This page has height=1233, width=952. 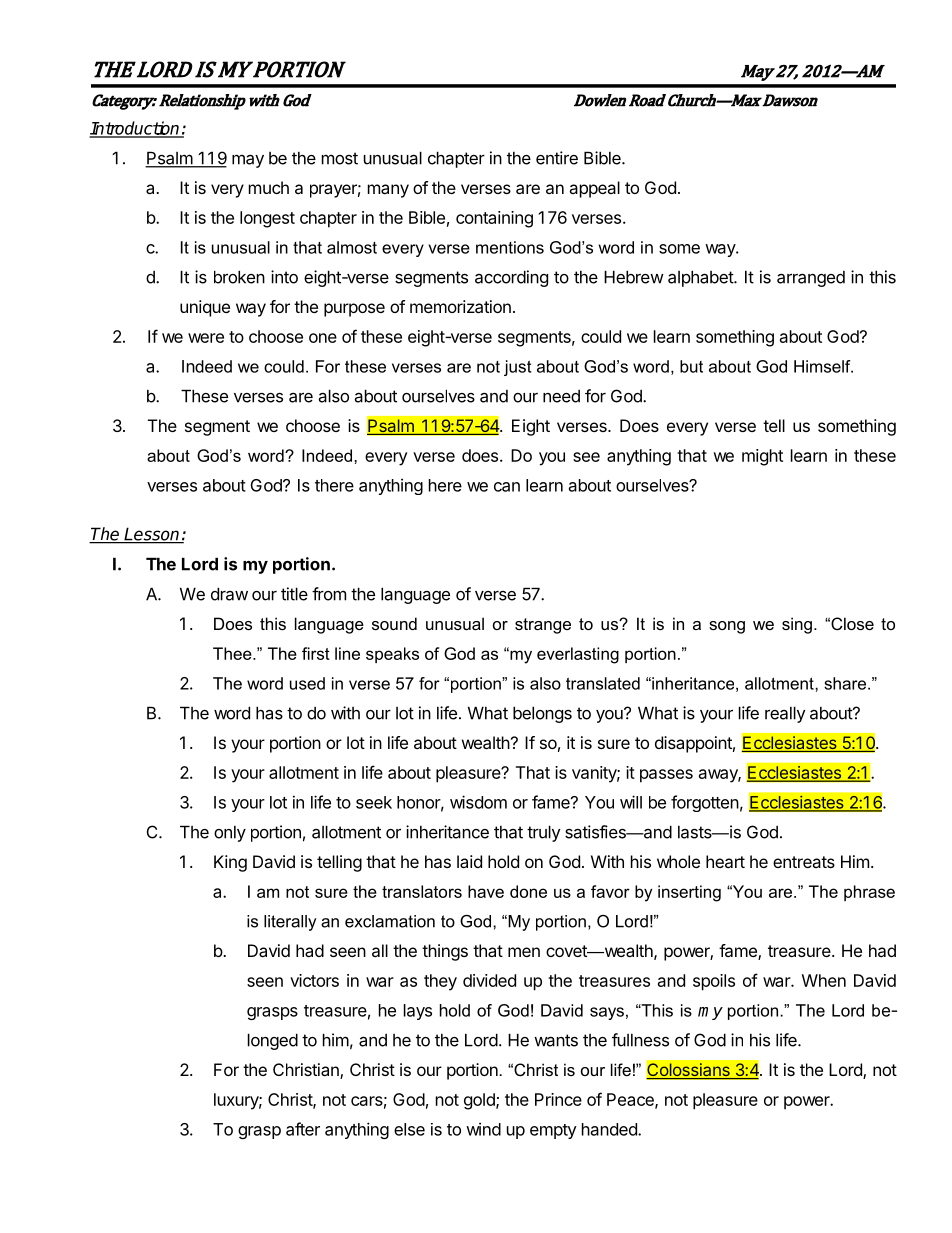 I want to click on after, so click(x=303, y=1129).
